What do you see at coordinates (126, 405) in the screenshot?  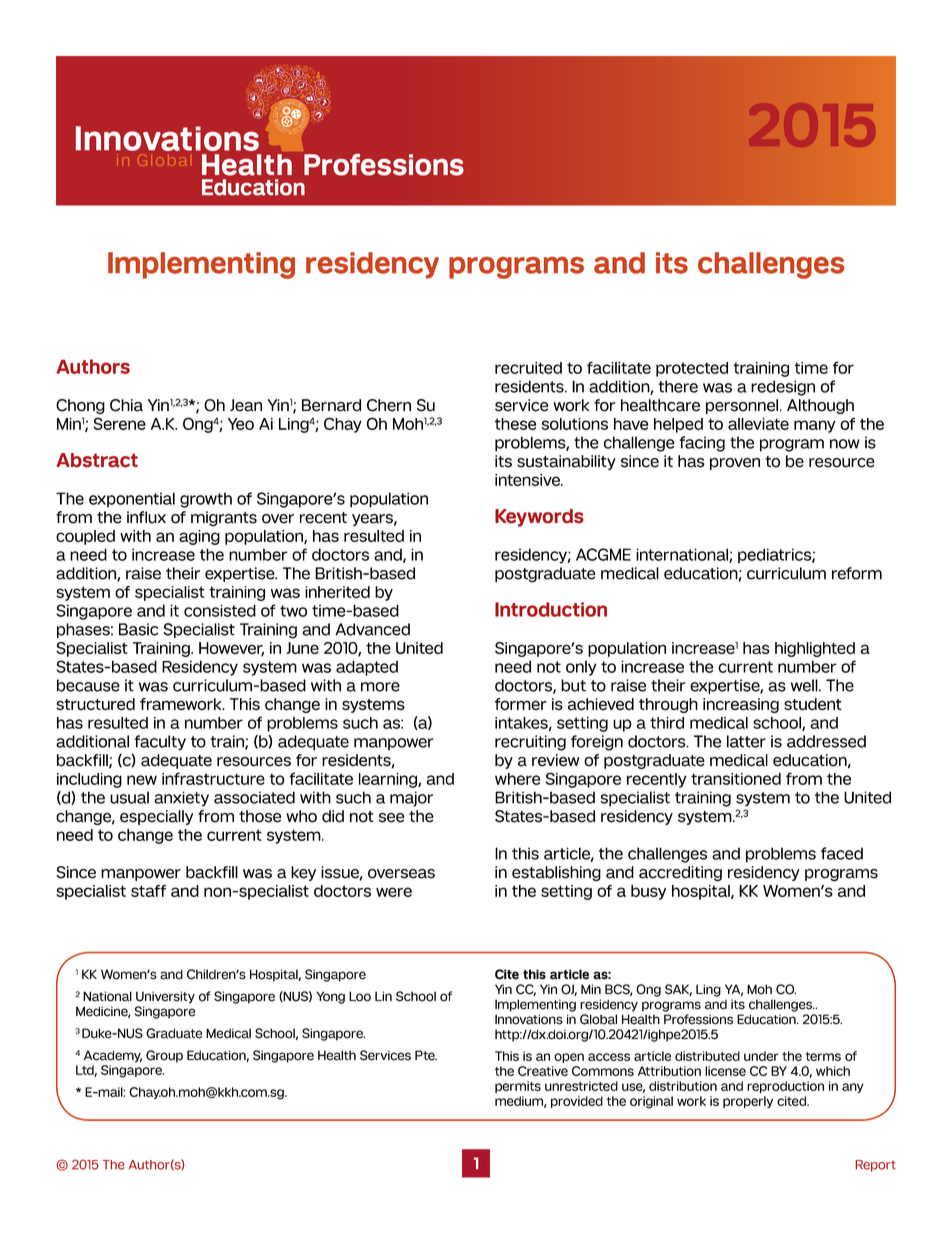 I see `Chia` at bounding box center [126, 405].
